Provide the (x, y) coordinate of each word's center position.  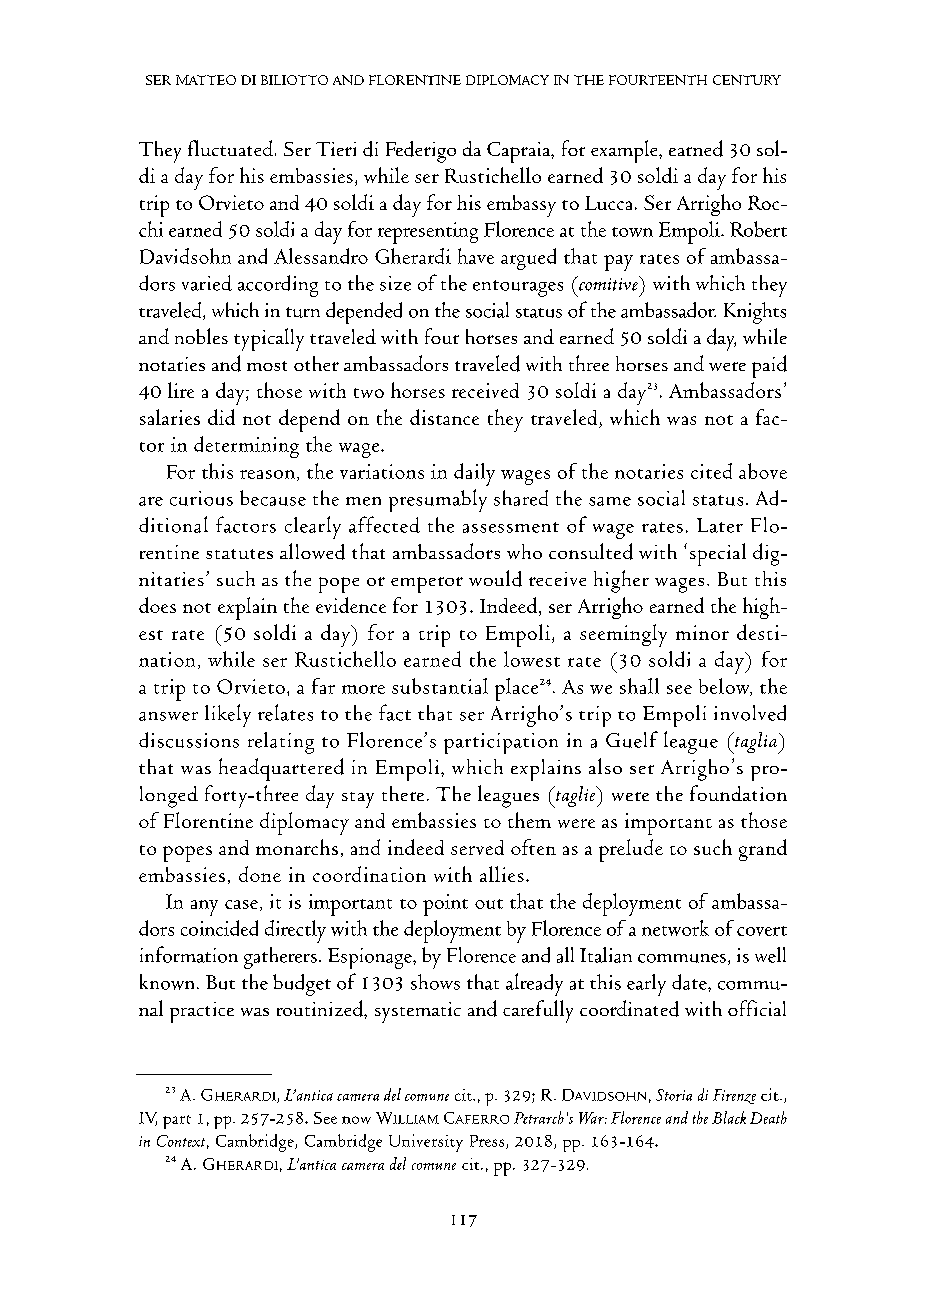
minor (702, 632)
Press (488, 1142)
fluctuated (230, 148)
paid (769, 366)
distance (444, 417)
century (747, 80)
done (260, 874)
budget (302, 985)
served (477, 847)
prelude (631, 850)
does (157, 605)
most (267, 366)
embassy (521, 206)
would (495, 578)
